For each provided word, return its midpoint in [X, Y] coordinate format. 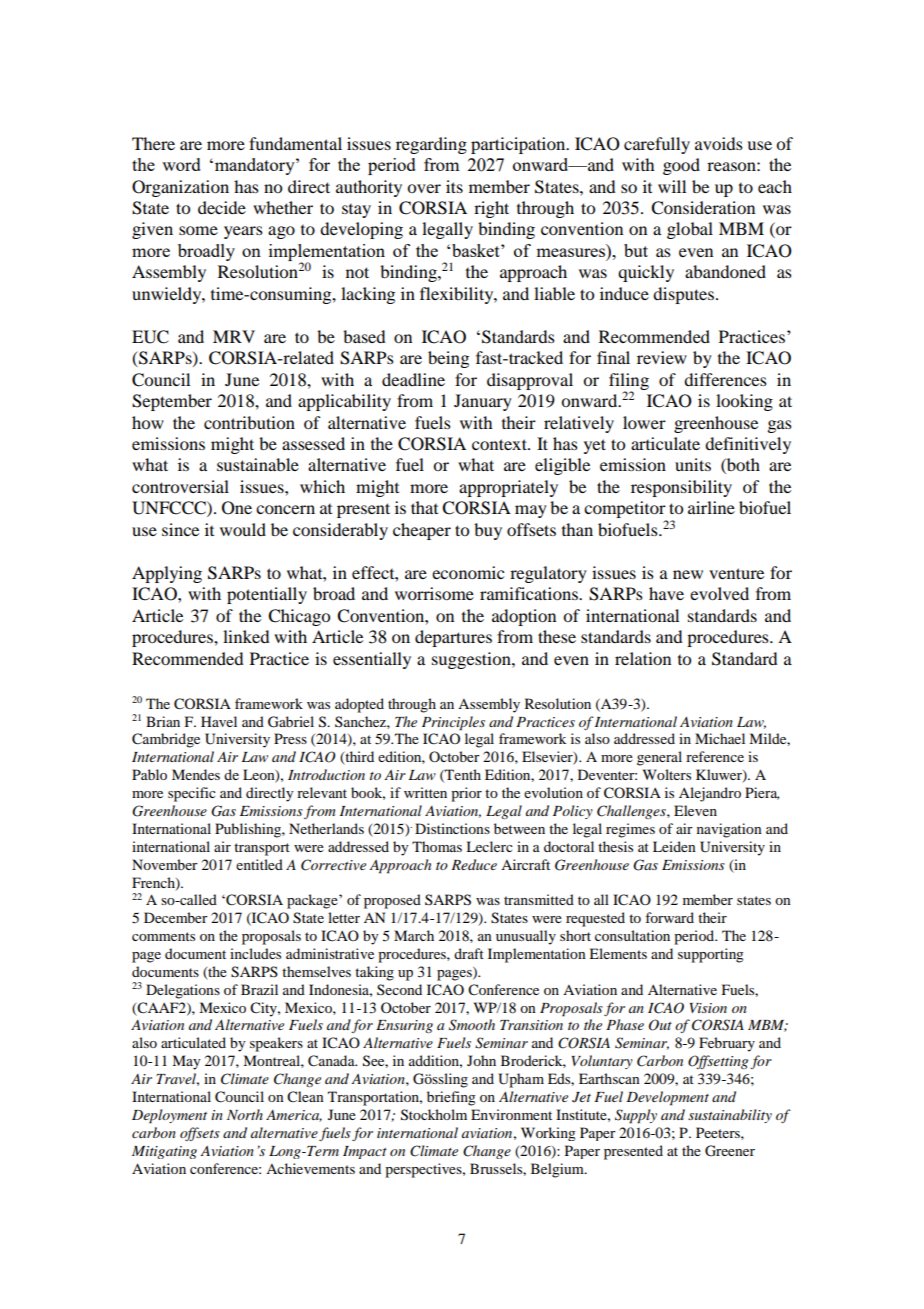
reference [715, 756]
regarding [431, 145]
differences [725, 379]
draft [469, 953]
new [688, 574]
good [681, 166]
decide [222, 207]
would [243, 529]
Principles [453, 723]
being [448, 359]
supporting [711, 955]
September [172, 402]
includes [255, 953]
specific [192, 794]
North [245, 1114]
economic [468, 572]
